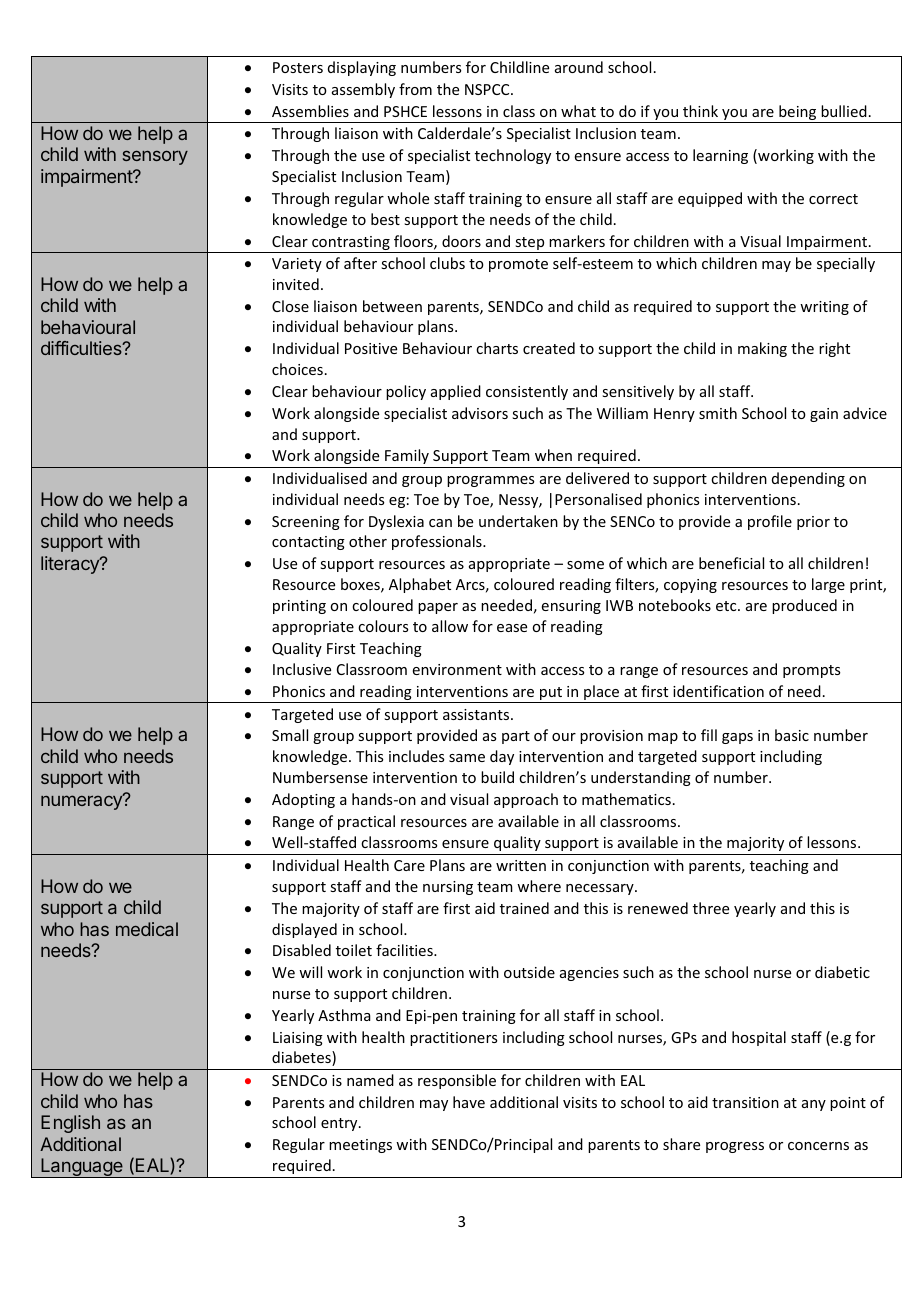 The height and width of the image is (1308, 924). Describe the element at coordinates (71, 565) in the image. I see `literacy` at that location.
